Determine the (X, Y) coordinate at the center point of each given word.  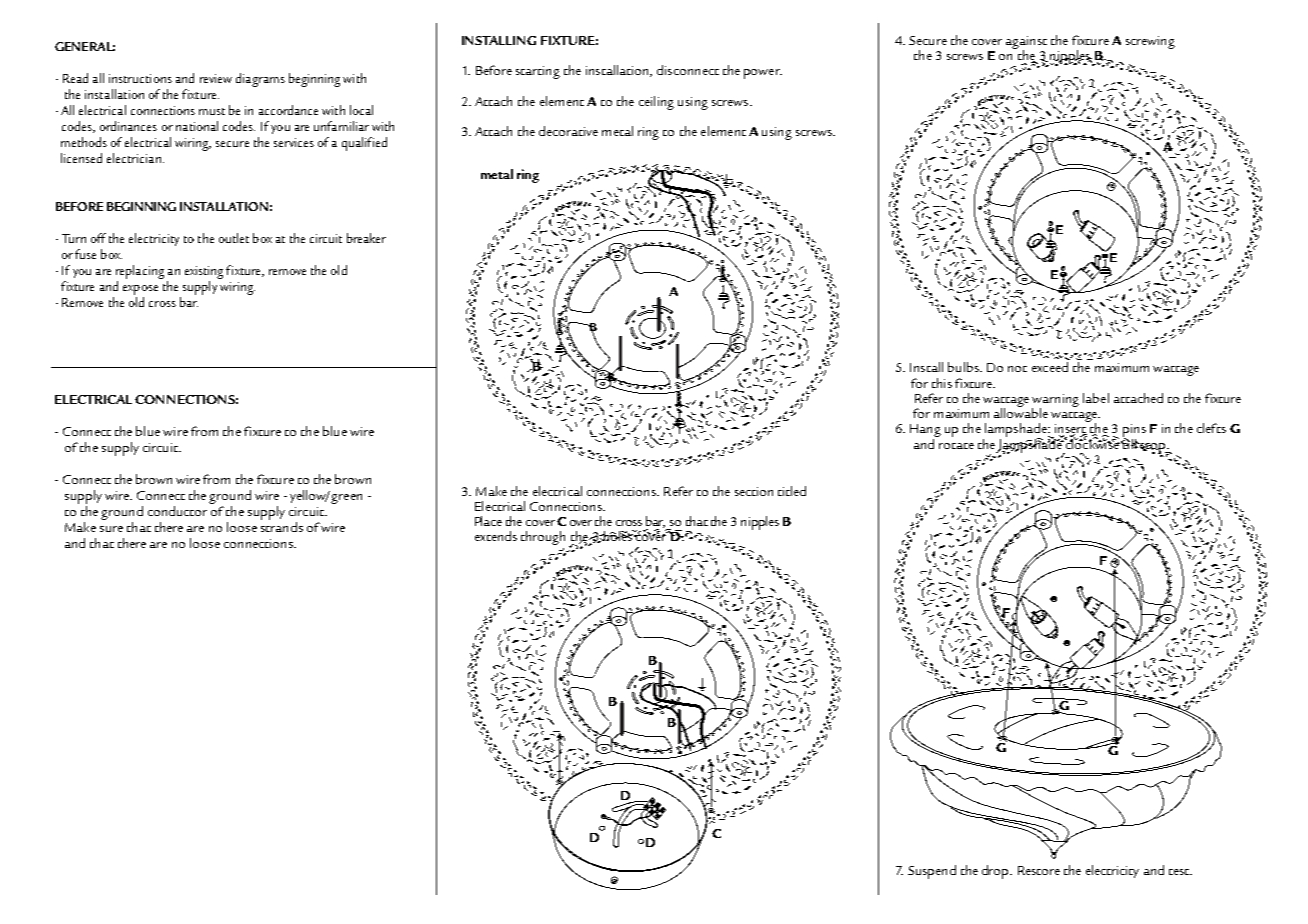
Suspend (932, 872)
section (754, 491)
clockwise (1091, 443)
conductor (177, 511)
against (1026, 43)
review (216, 78)
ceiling (656, 103)
